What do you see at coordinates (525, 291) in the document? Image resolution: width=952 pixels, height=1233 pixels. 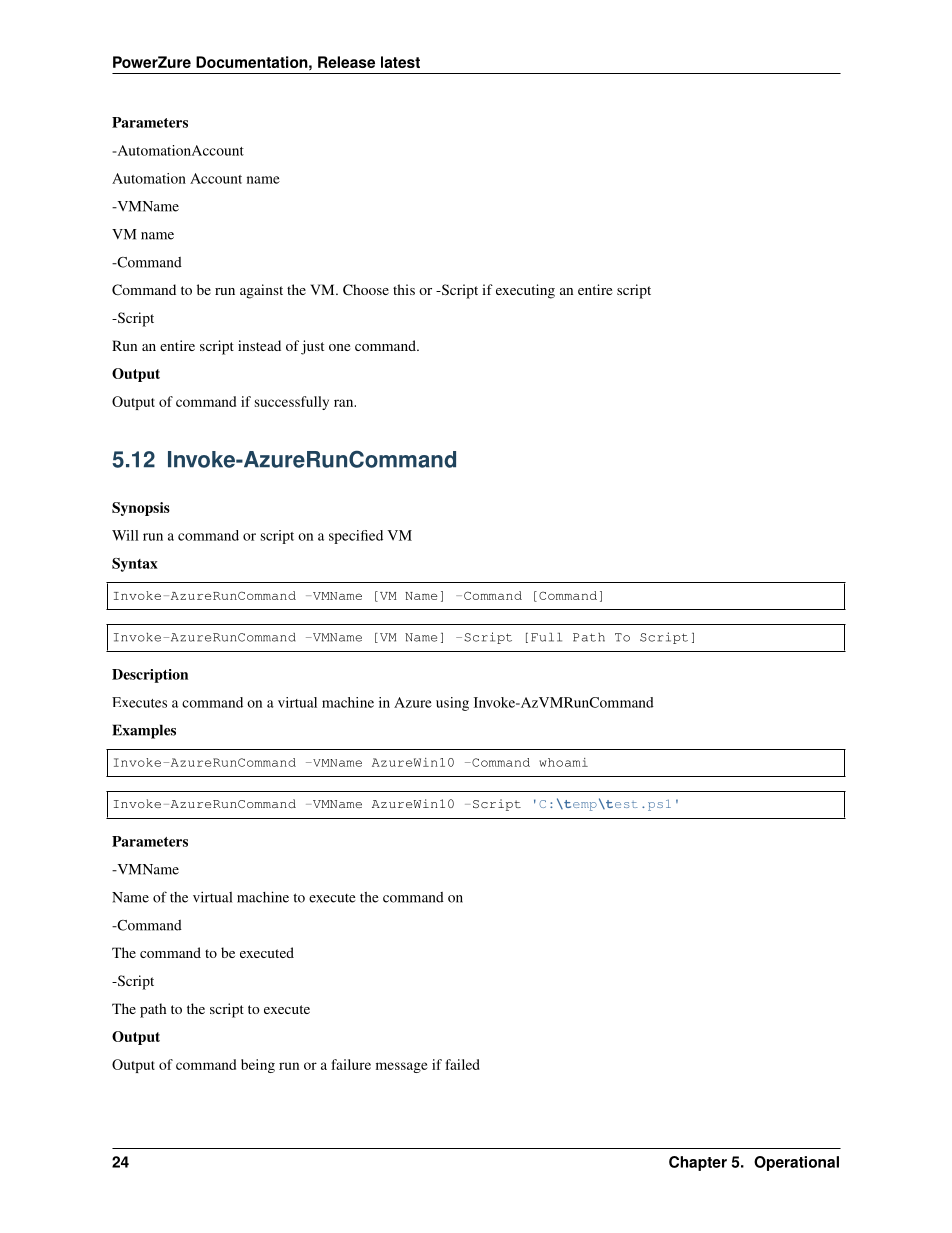 I see `executing` at bounding box center [525, 291].
